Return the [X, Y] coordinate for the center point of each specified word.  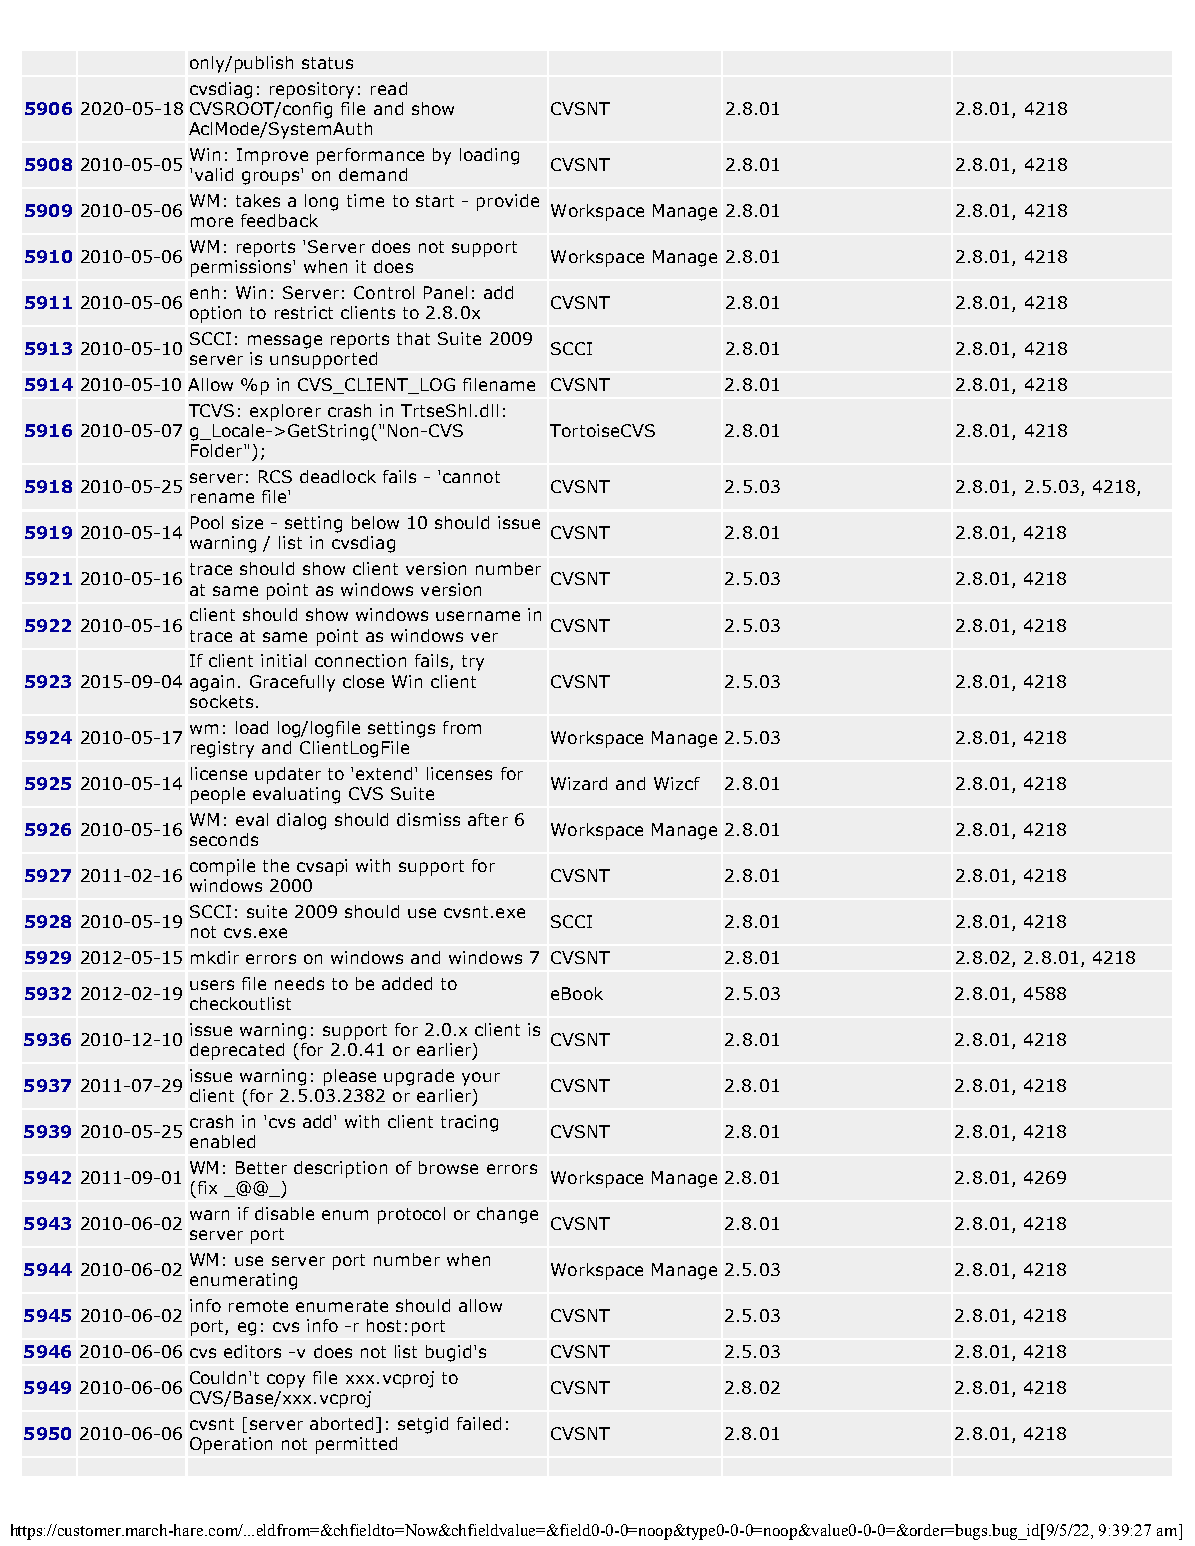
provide [508, 202]
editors [252, 1351]
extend [386, 773]
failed [479, 1423]
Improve [272, 156]
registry [222, 749]
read [389, 88]
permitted [356, 1445]
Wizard [579, 783]
